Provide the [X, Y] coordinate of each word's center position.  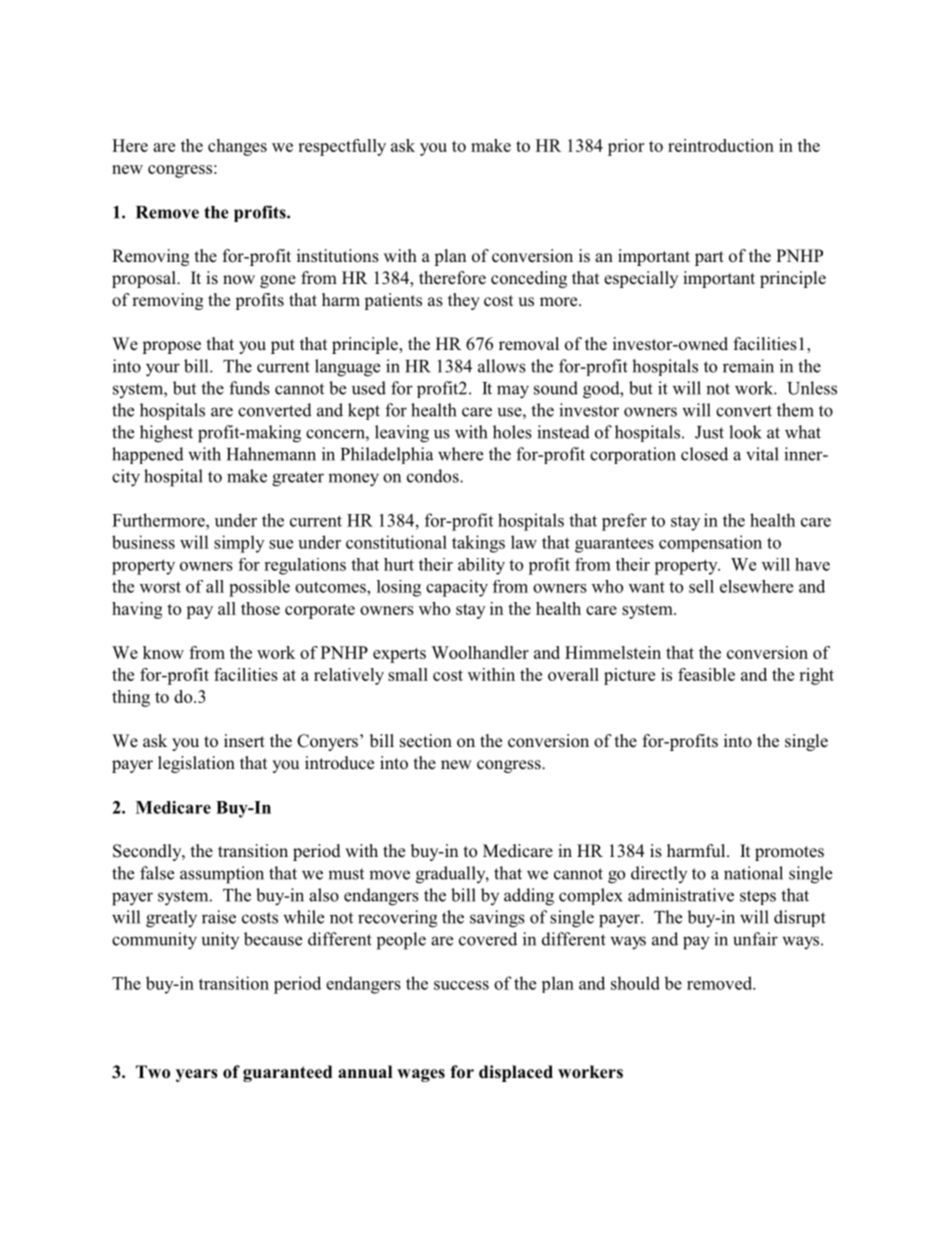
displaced [516, 1073]
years [197, 1075]
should [635, 983]
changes [237, 147]
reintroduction [721, 145]
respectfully [342, 147]
